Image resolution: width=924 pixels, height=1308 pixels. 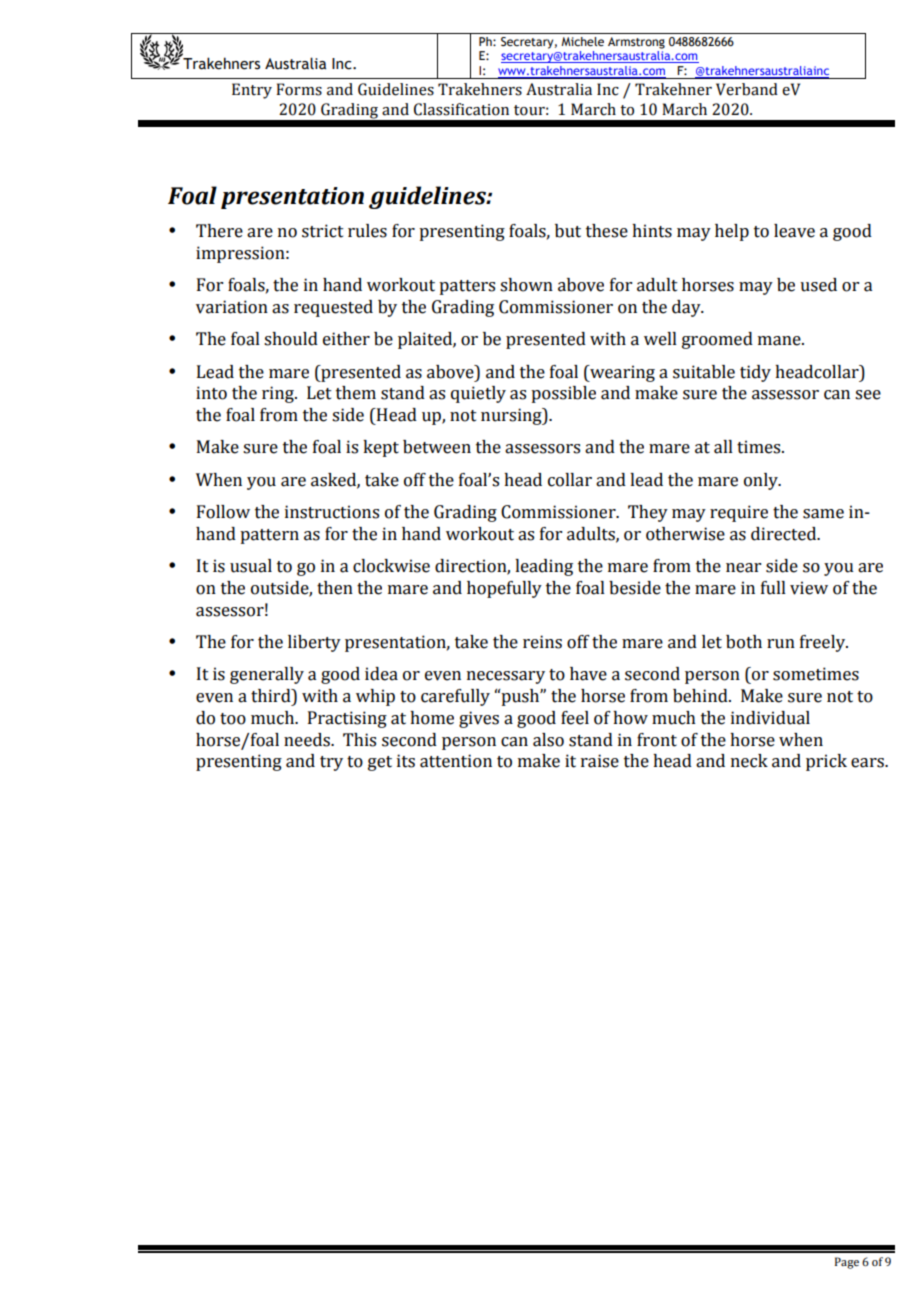 I want to click on Michele, so click(x=582, y=41).
